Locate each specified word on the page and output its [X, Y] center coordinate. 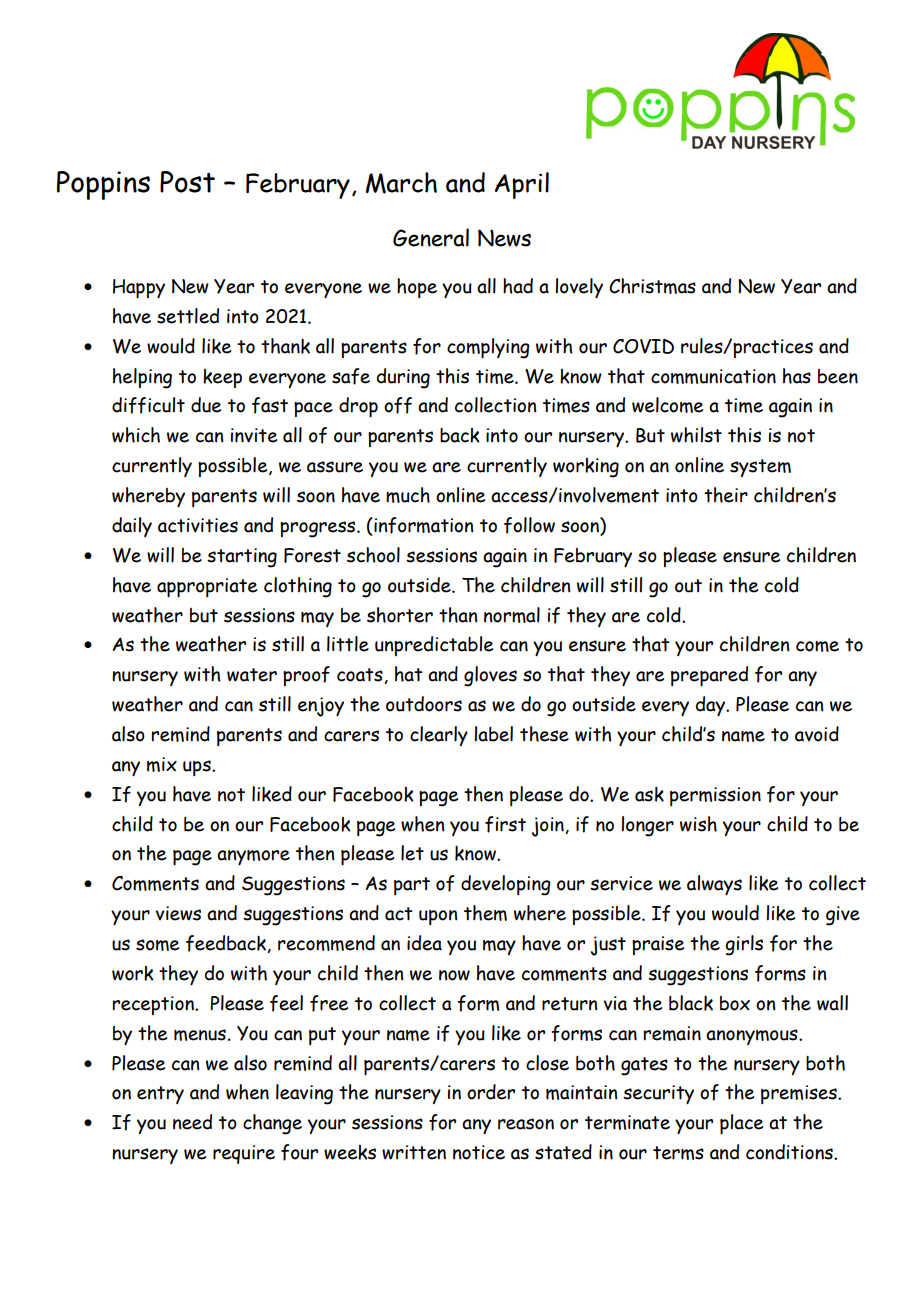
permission [715, 796]
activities [198, 525]
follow [529, 525]
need [192, 1122]
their [726, 495]
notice [479, 1152]
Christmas [652, 286]
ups [198, 768]
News [504, 238]
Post [187, 182]
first [505, 824]
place [741, 1124]
